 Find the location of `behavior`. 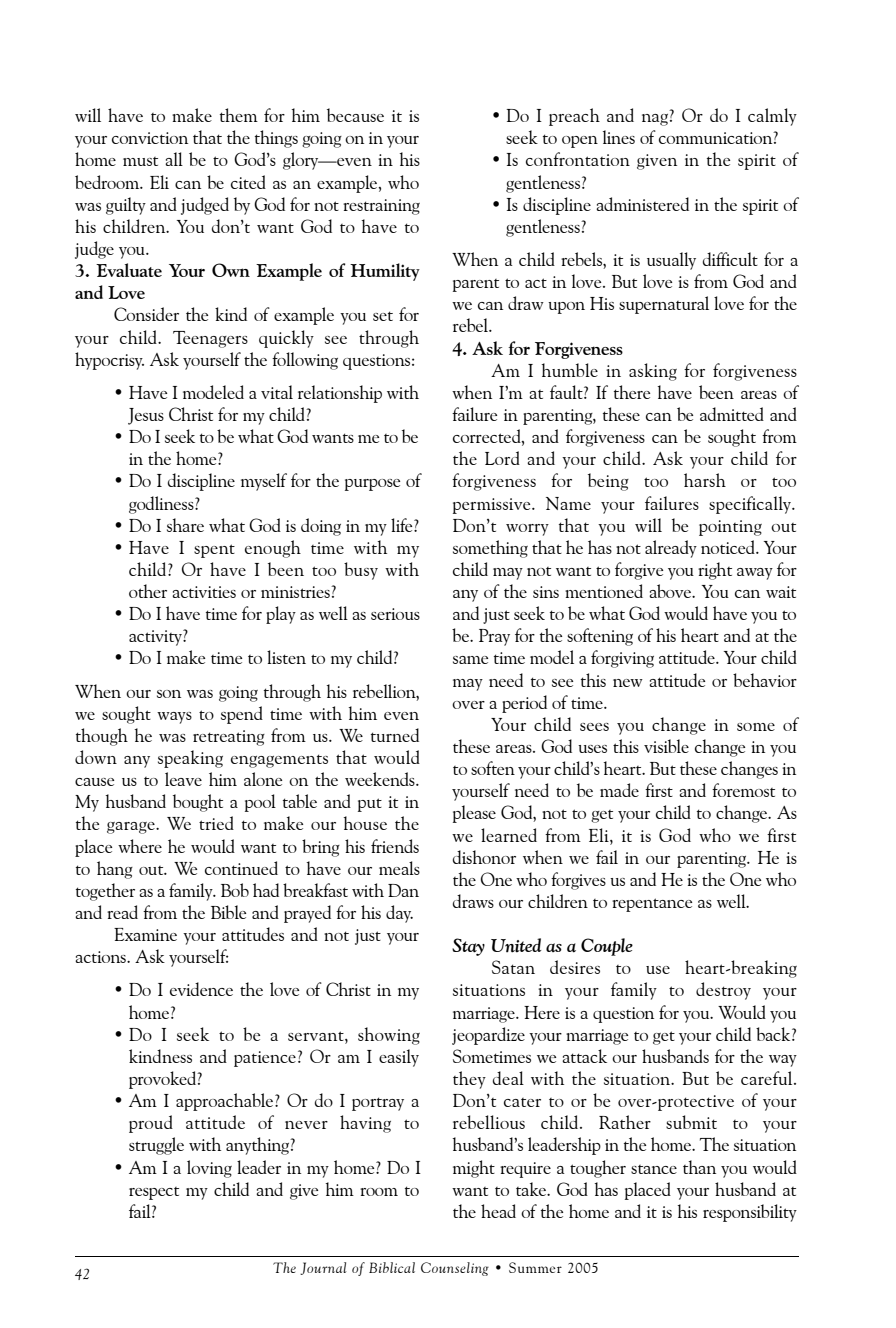

behavior is located at coordinates (765, 680).
